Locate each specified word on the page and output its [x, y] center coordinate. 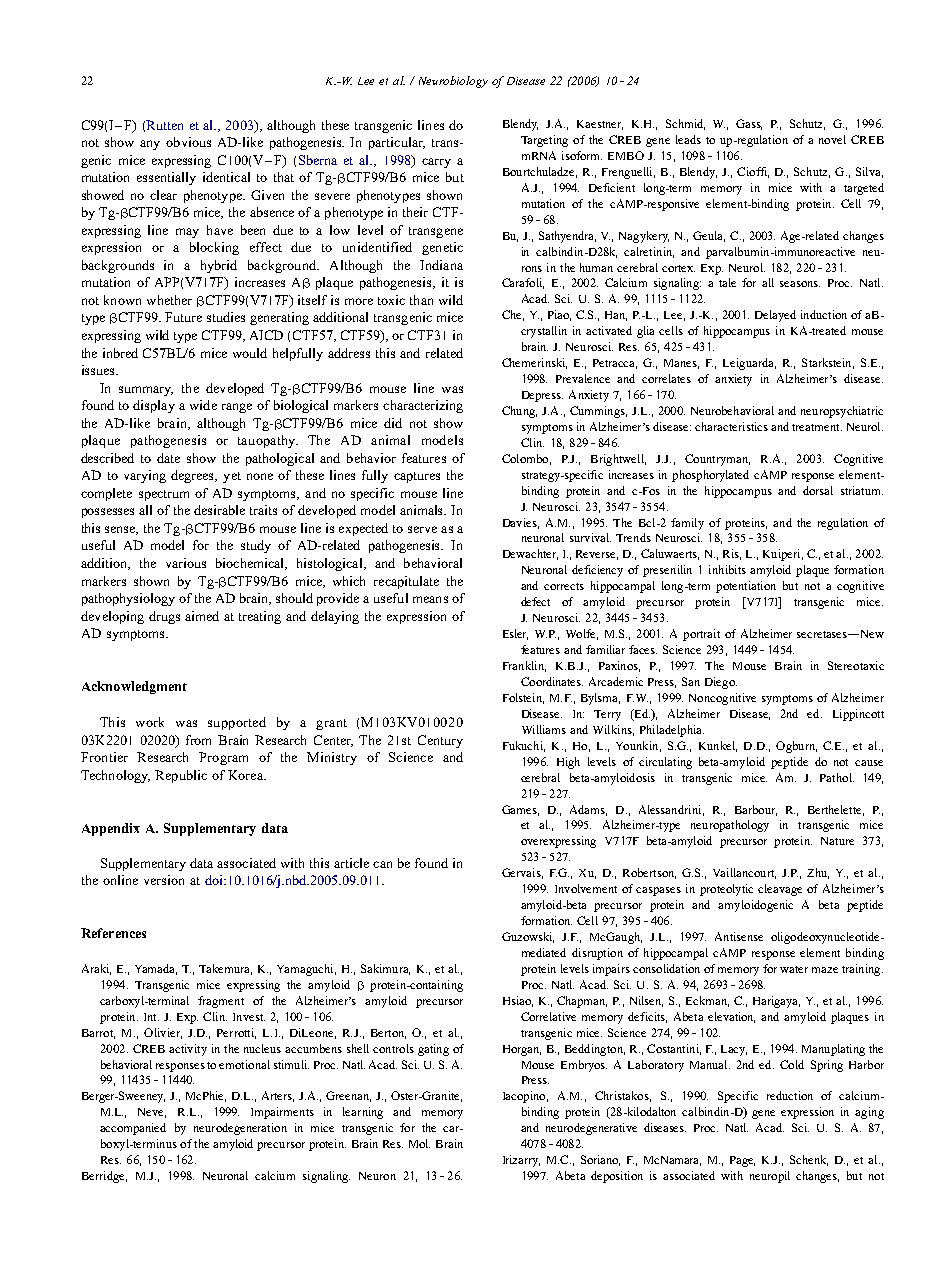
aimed [202, 616]
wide [203, 405]
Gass [749, 124]
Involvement [586, 888]
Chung [519, 412]
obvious [188, 142]
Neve [152, 1113]
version [164, 880]
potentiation [746, 587]
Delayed [775, 316]
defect [535, 601]
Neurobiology [453, 82]
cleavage [780, 890]
